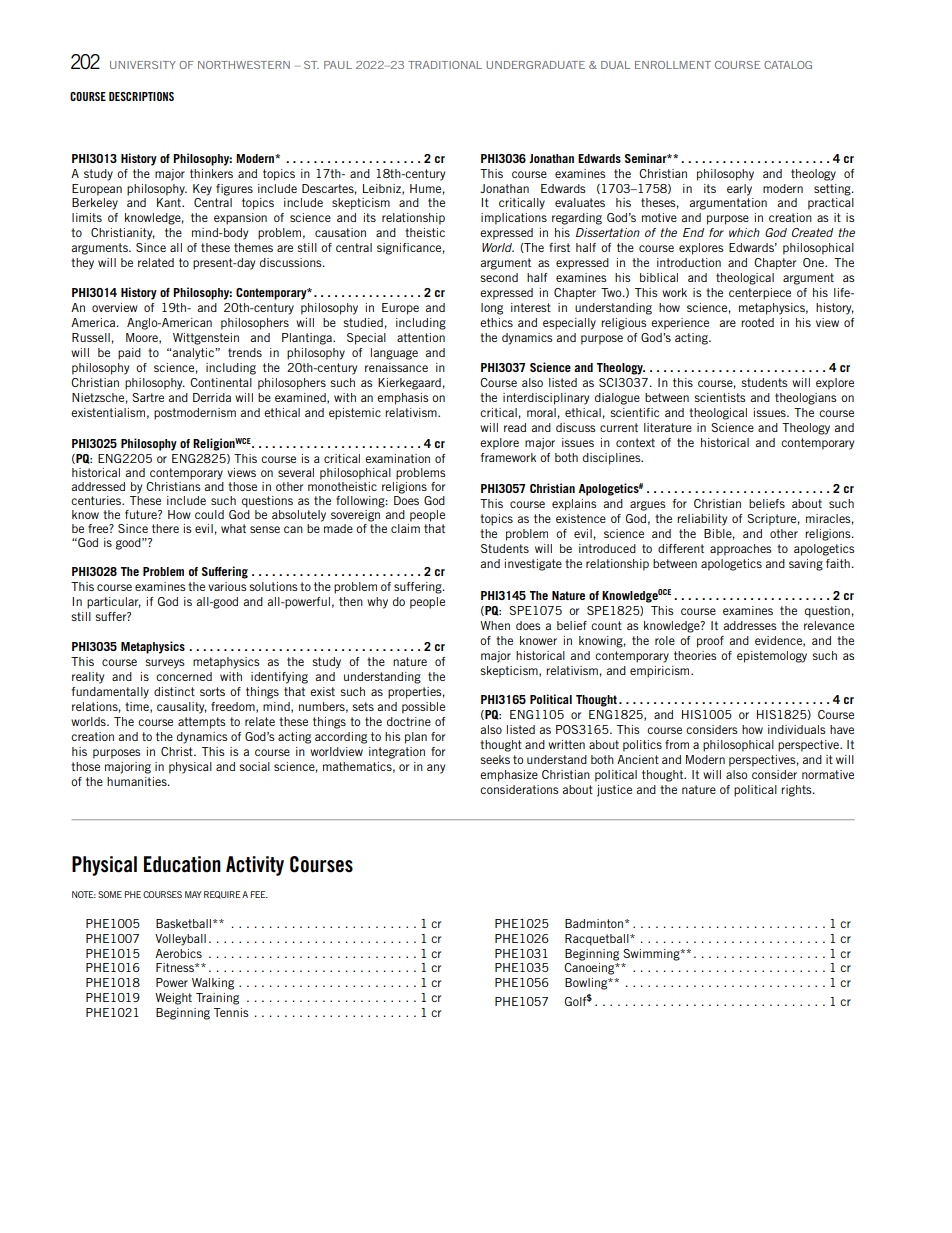 The width and height of the page is (952, 1233). What do you see at coordinates (757, 322) in the page?
I see `rooted` at bounding box center [757, 322].
